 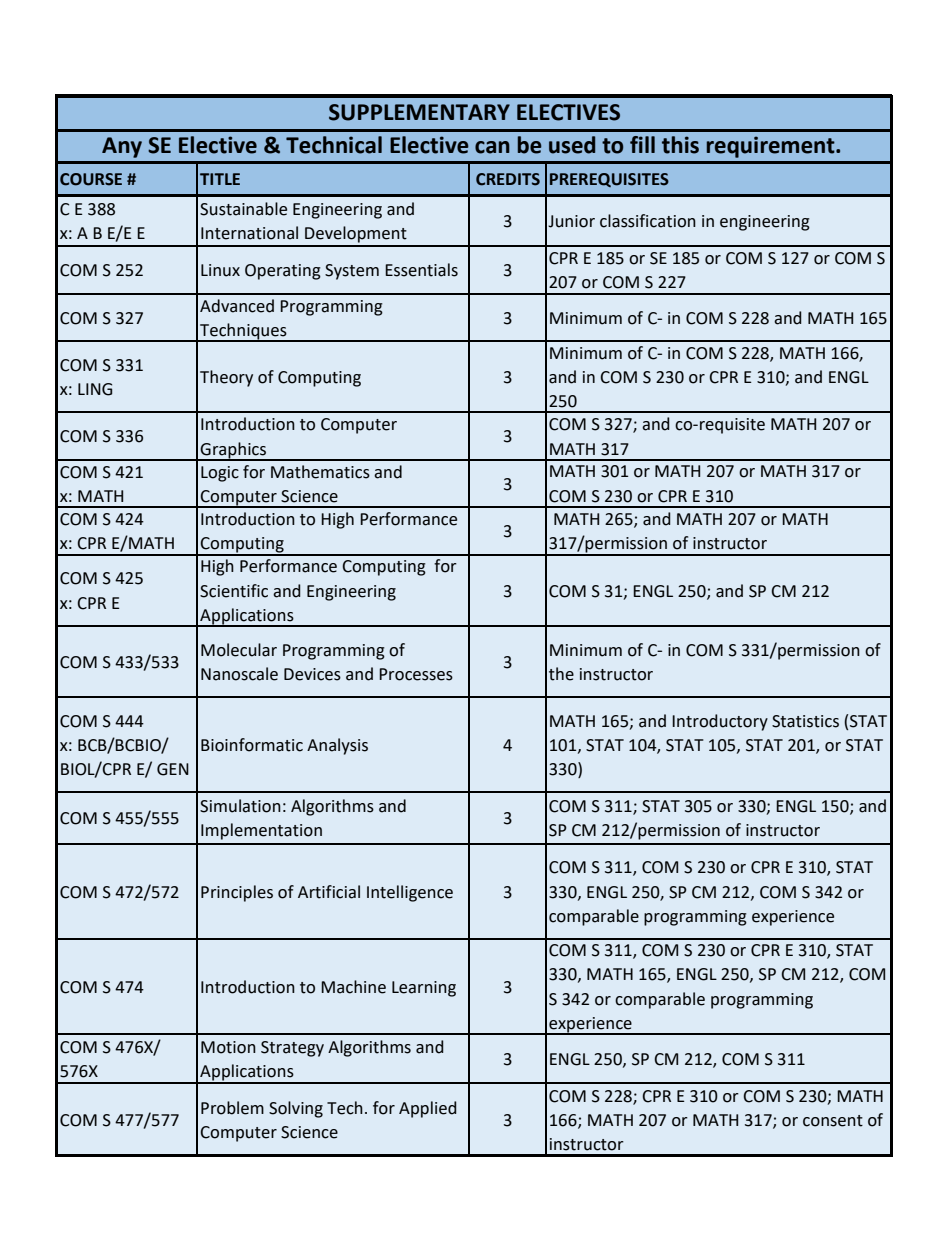 What do you see at coordinates (232, 1108) in the screenshot?
I see `Problem` at bounding box center [232, 1108].
